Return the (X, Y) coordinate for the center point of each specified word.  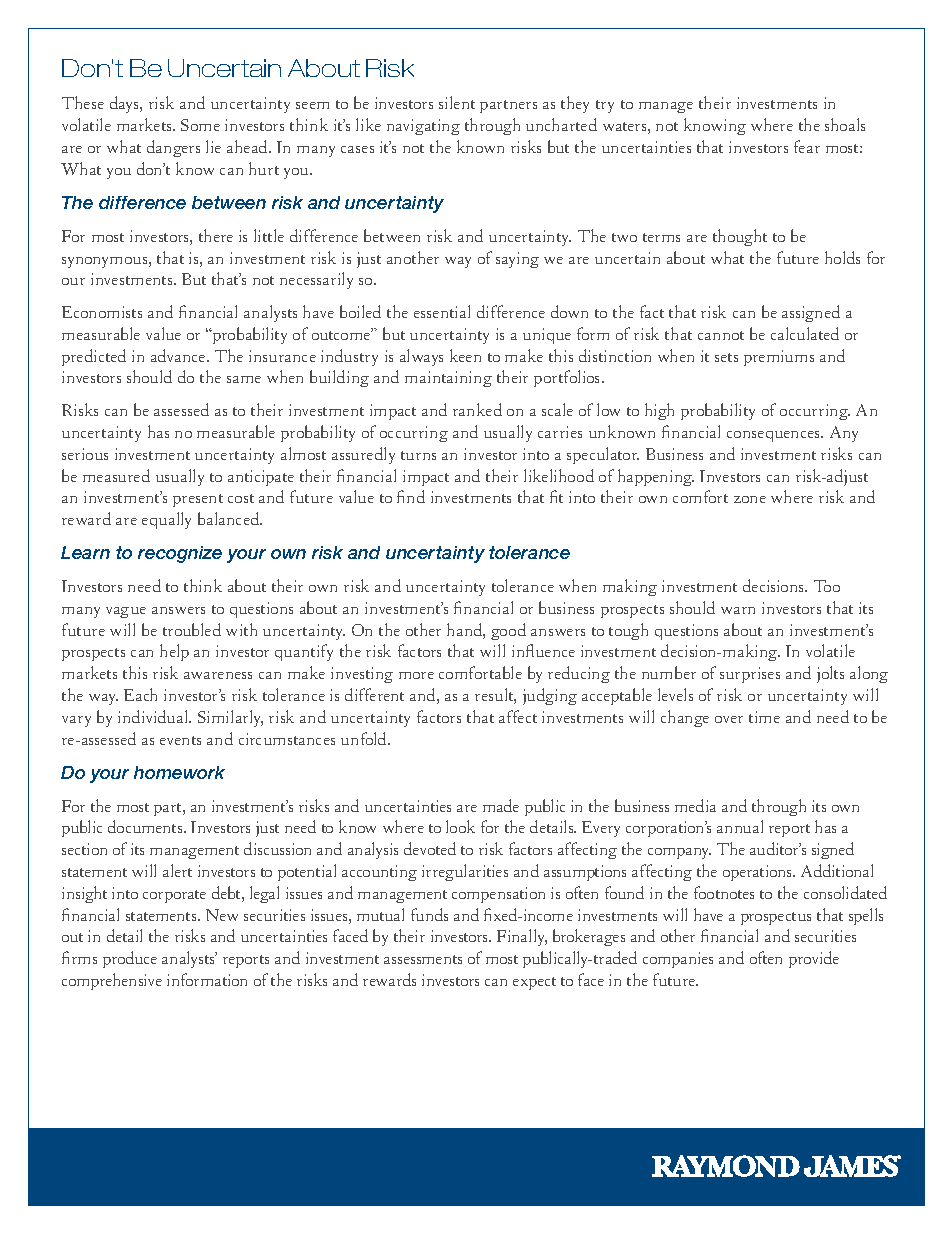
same (244, 379)
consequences (775, 436)
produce (130, 959)
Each (140, 694)
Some (200, 125)
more (416, 675)
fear (807, 146)
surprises (750, 675)
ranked (477, 409)
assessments (423, 959)
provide (814, 959)
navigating (423, 127)
